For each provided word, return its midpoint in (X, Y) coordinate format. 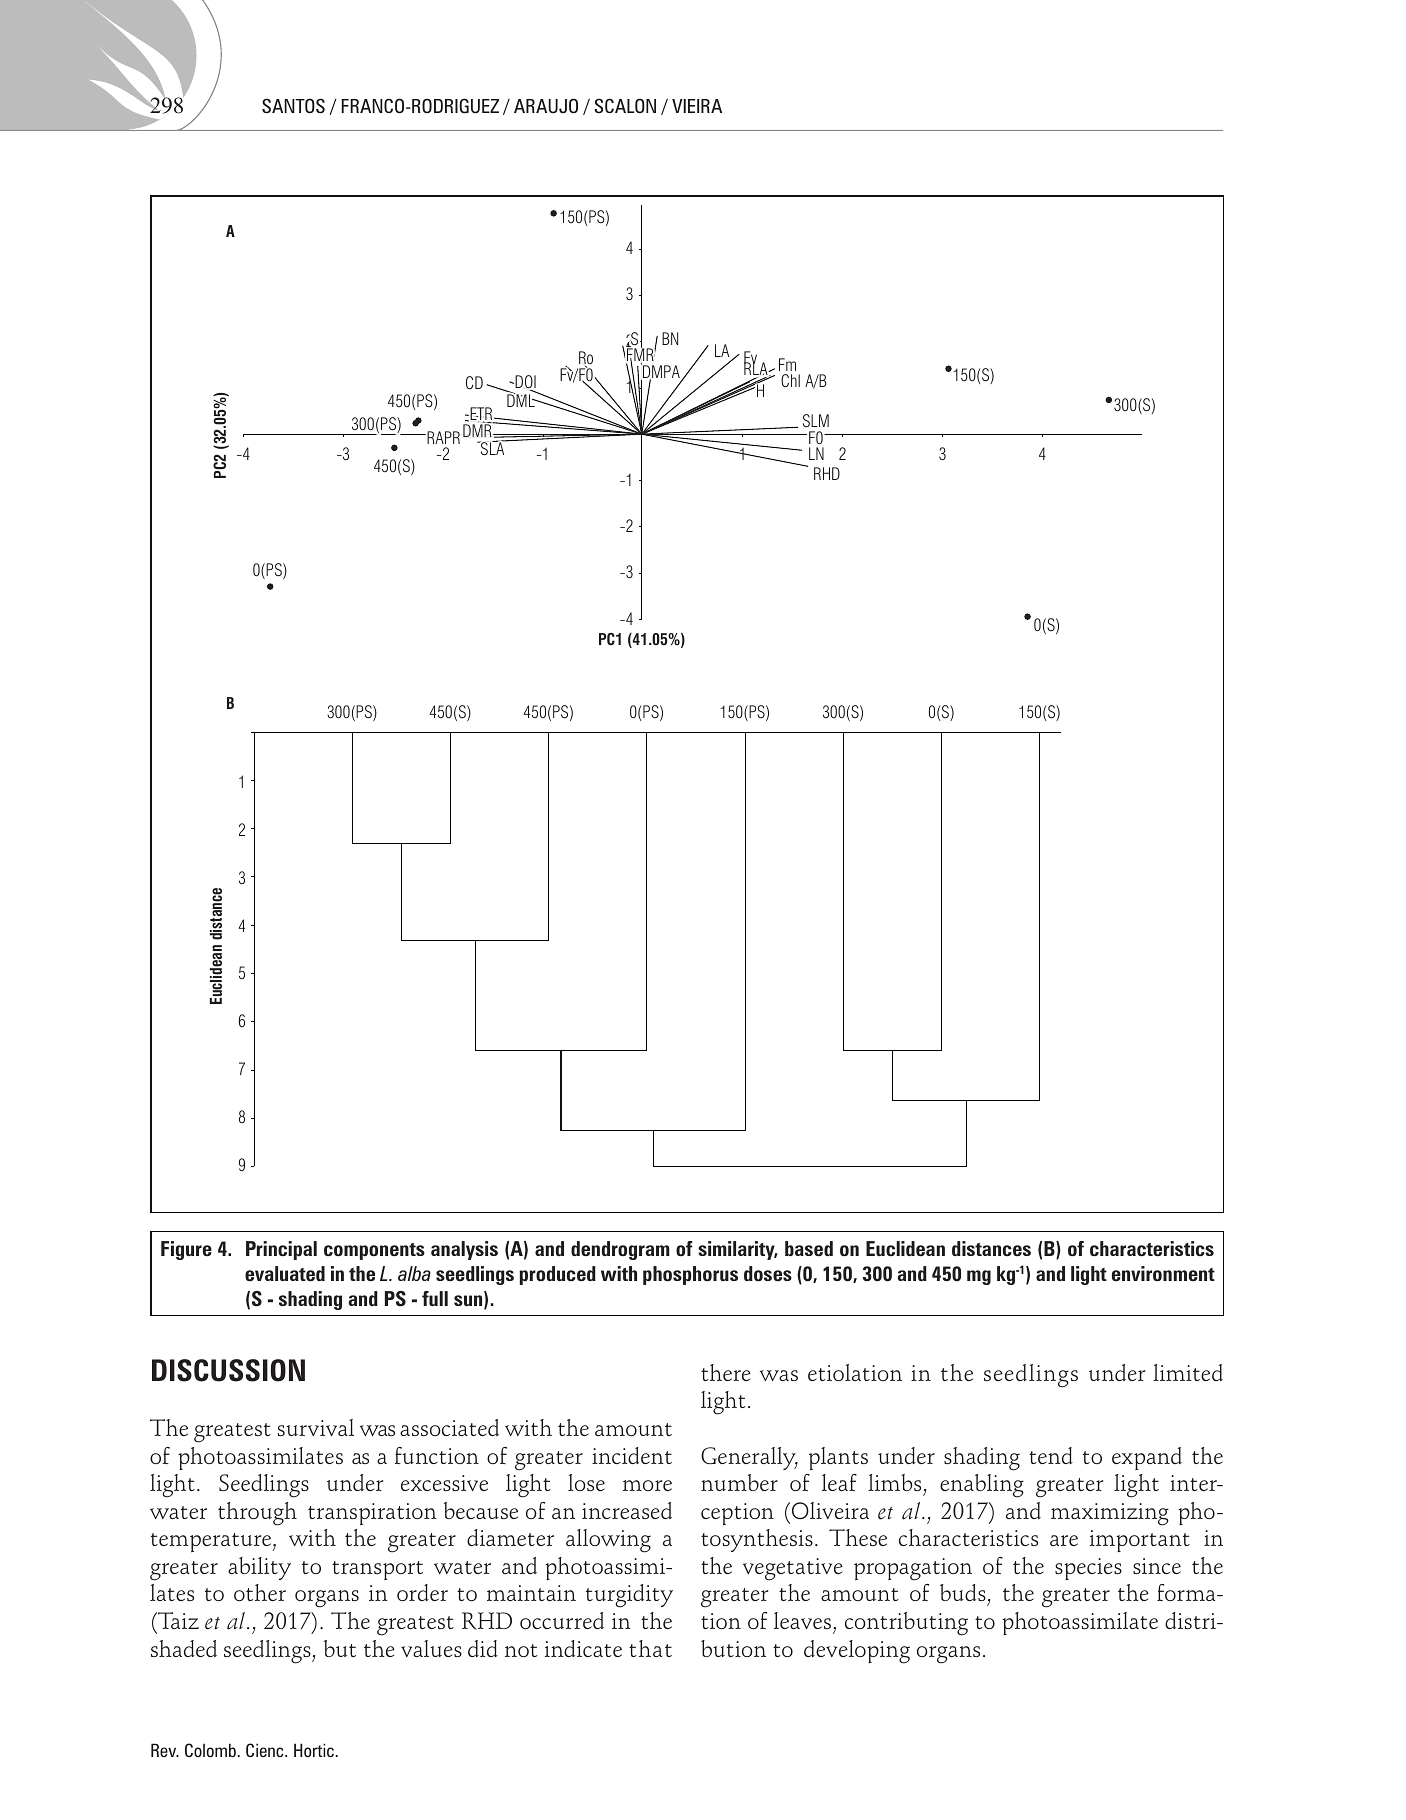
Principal (281, 1250)
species (1088, 1569)
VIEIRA (697, 106)
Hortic (315, 1750)
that (650, 1648)
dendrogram (620, 1250)
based (809, 1248)
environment (1163, 1273)
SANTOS (293, 106)
